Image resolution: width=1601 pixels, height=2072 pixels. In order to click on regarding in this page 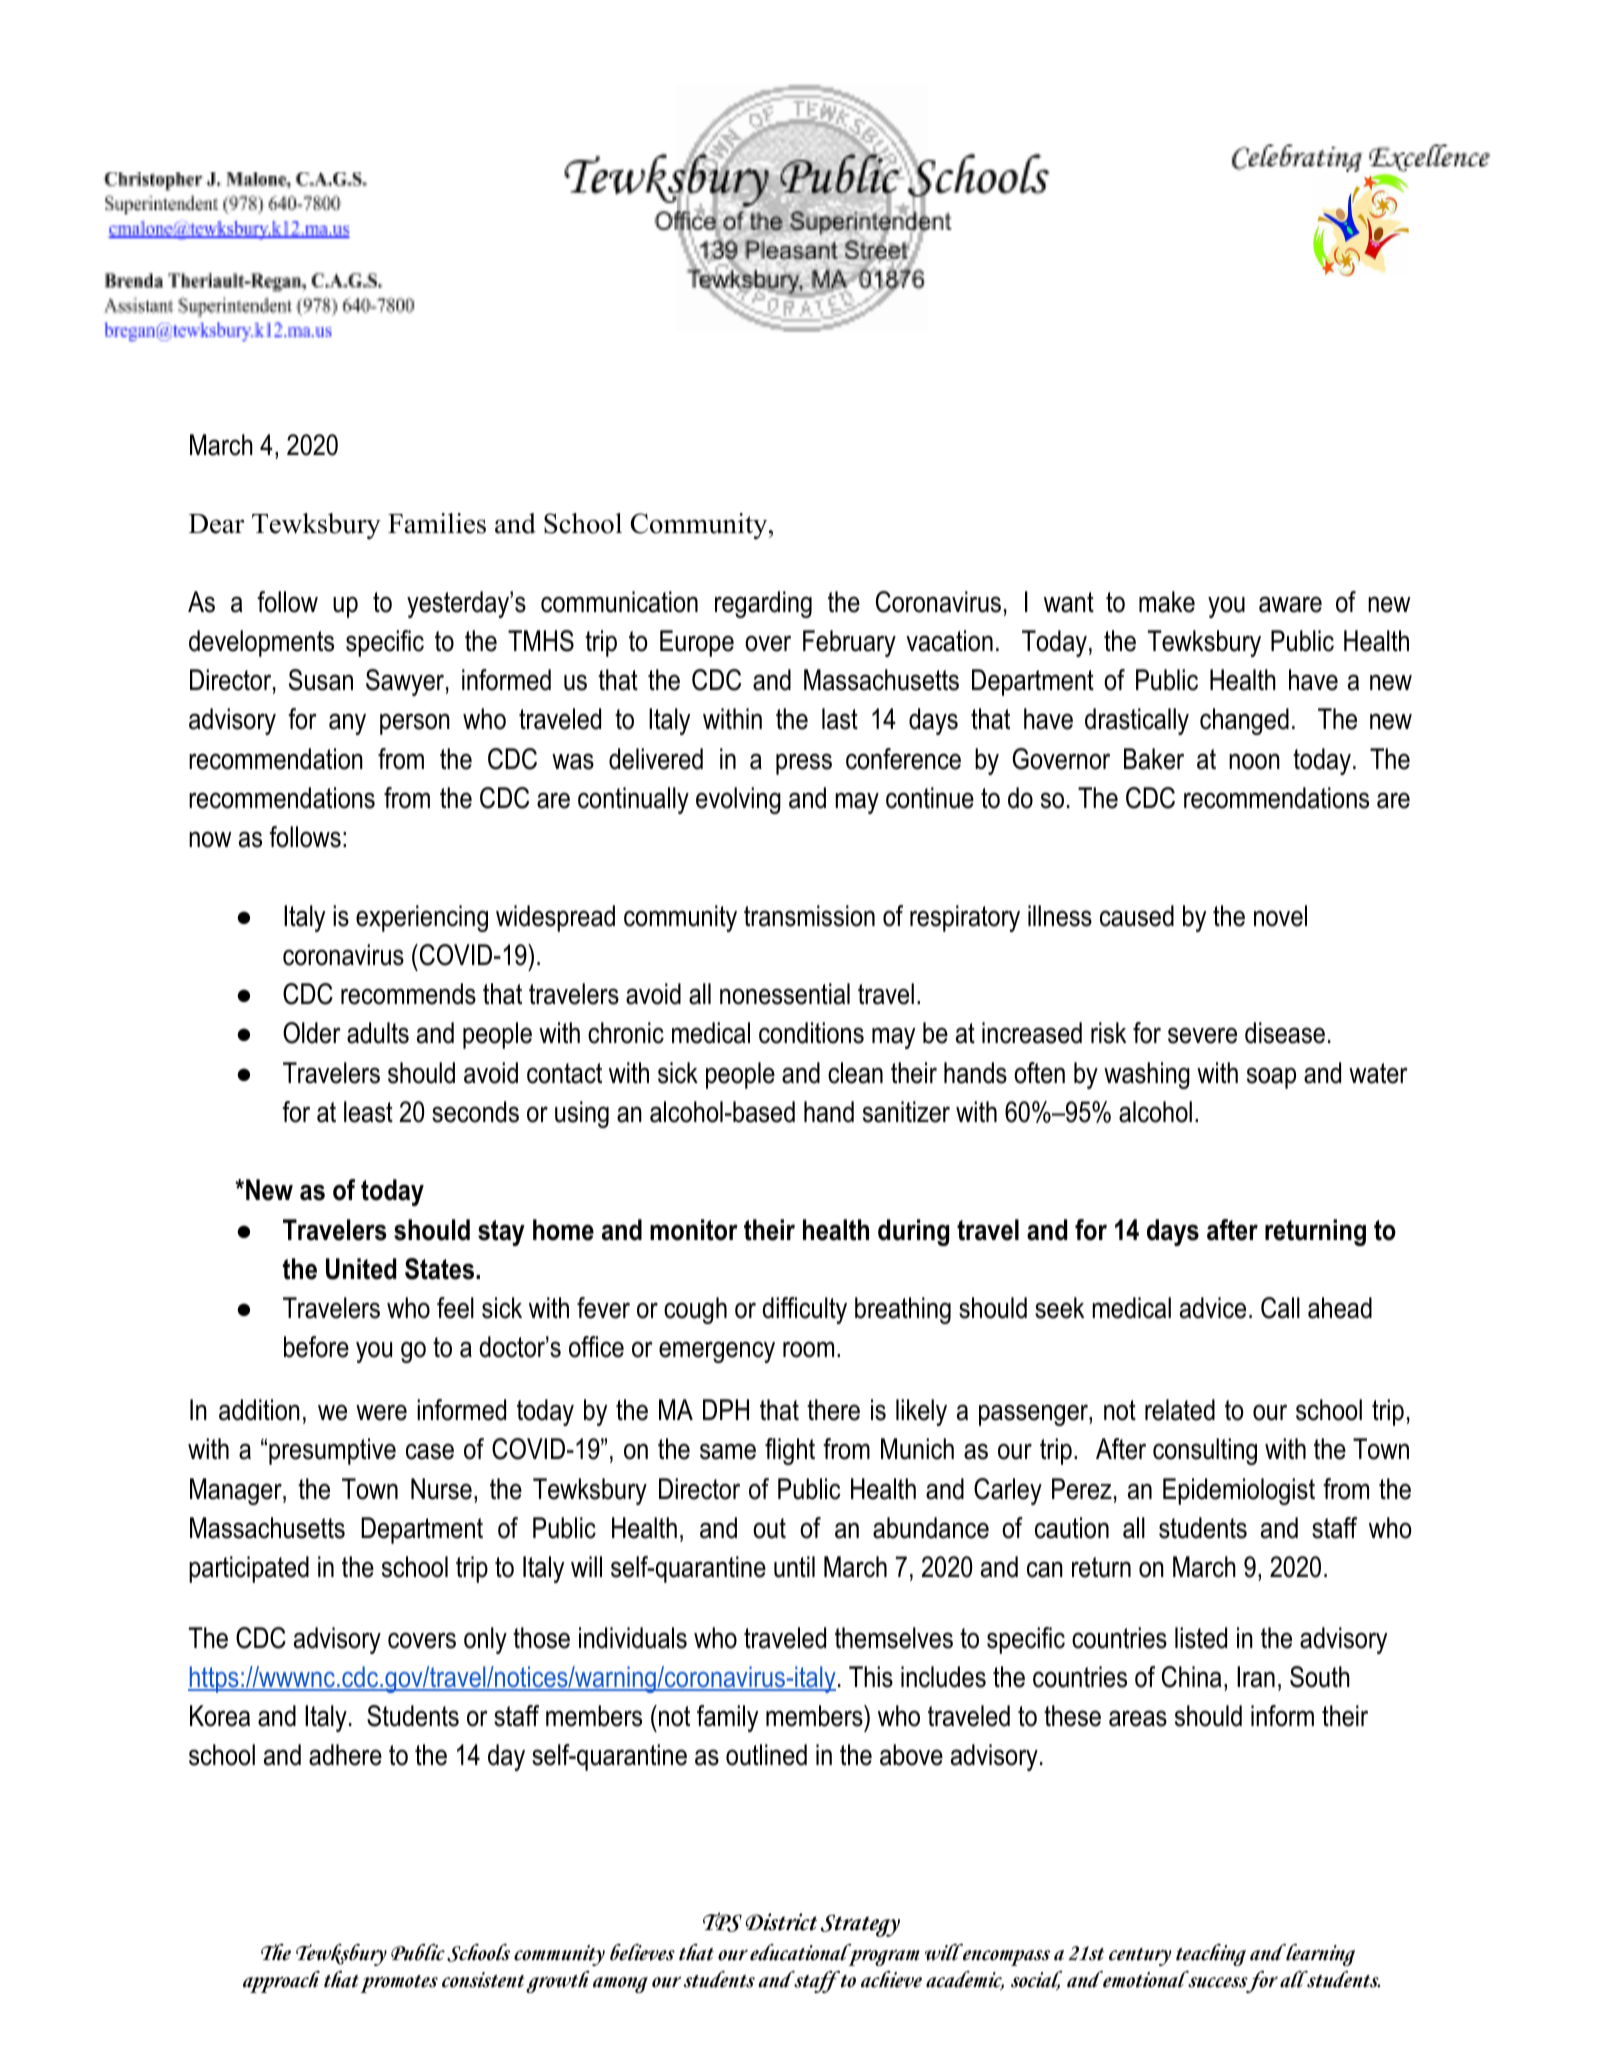, I will do `click(763, 604)`.
